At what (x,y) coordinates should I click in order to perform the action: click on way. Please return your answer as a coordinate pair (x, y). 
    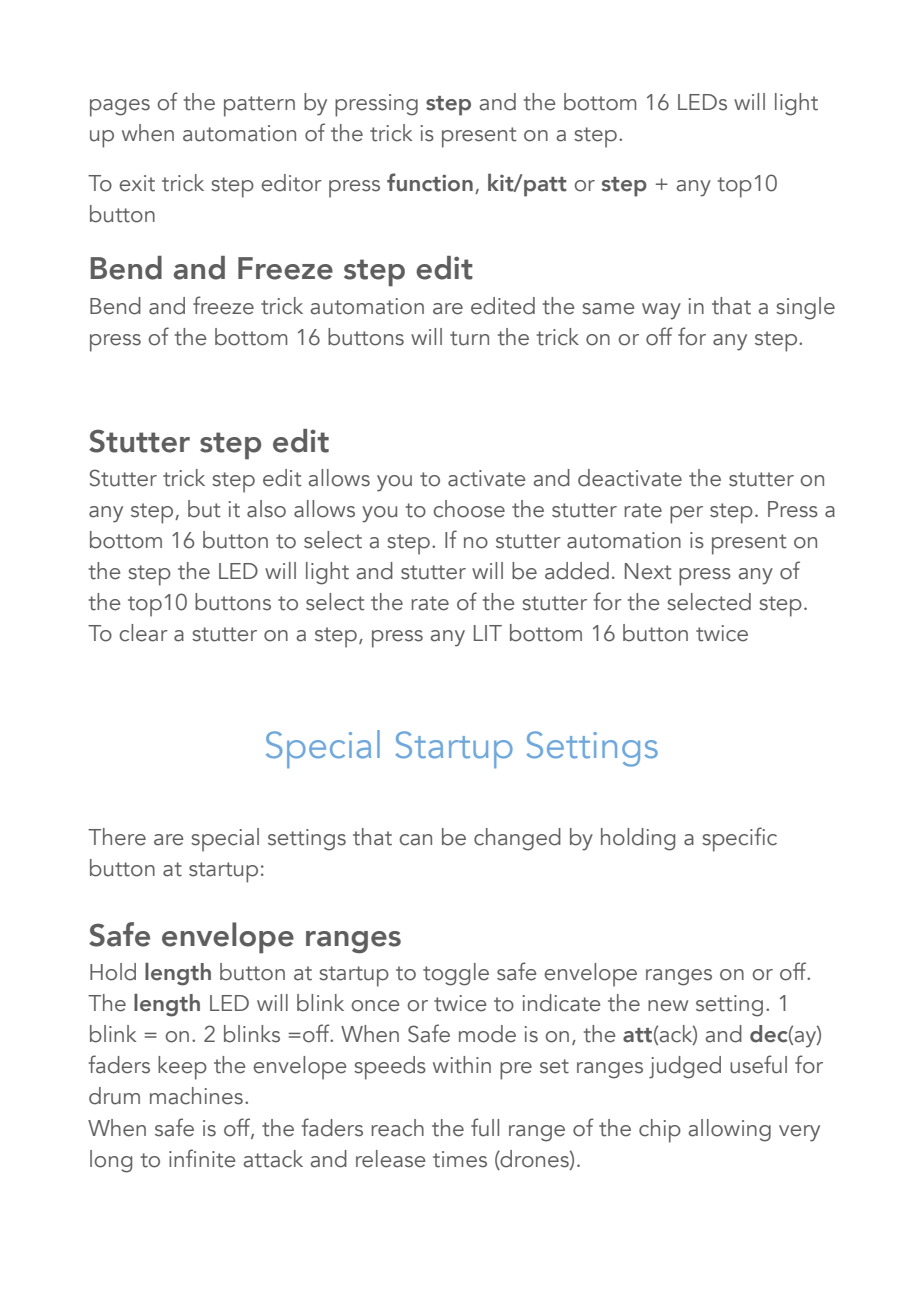
    Looking at the image, I should click on (661, 311).
